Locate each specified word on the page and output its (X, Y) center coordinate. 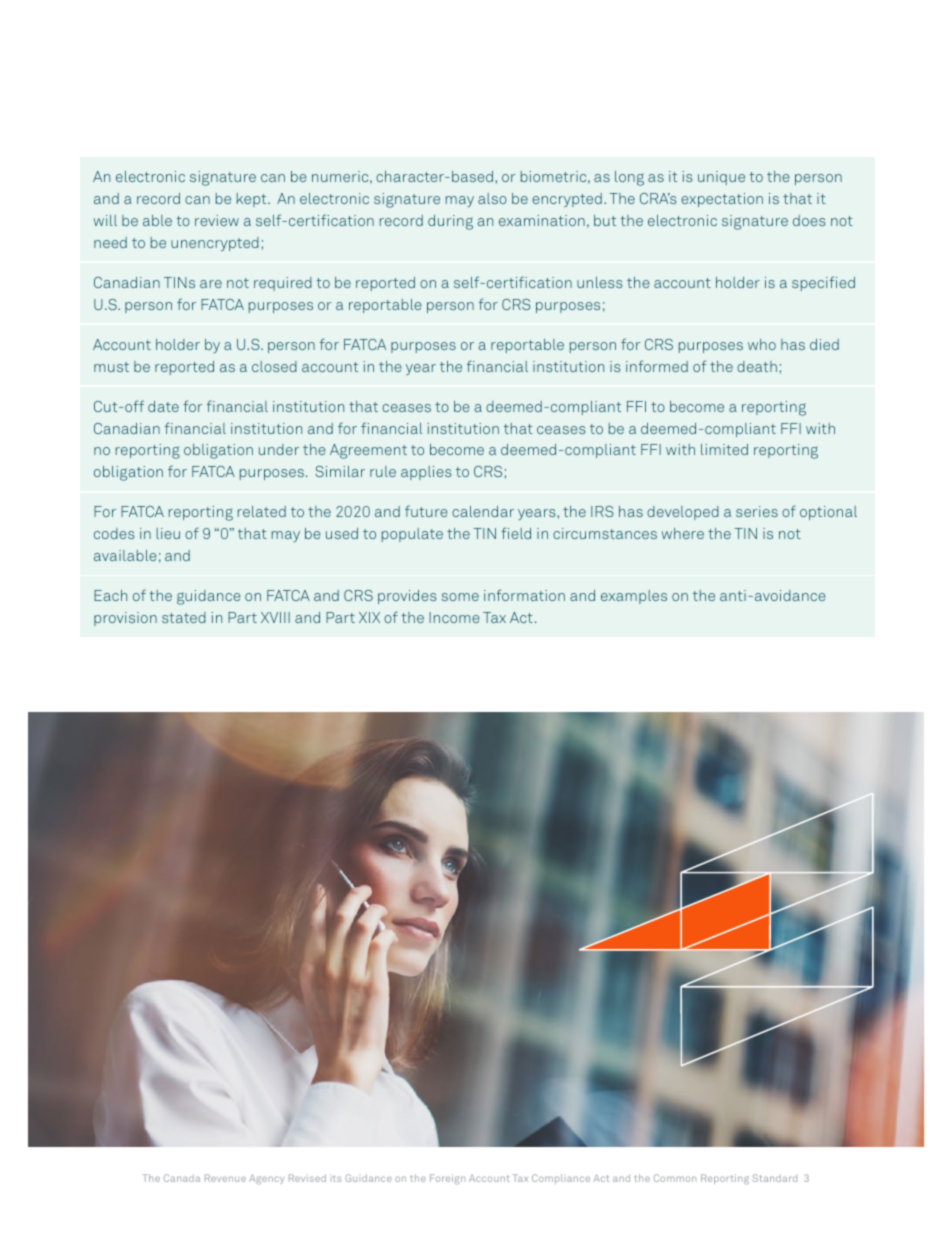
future (426, 511)
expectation (722, 200)
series (757, 511)
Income (454, 617)
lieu (168, 533)
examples (634, 597)
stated (184, 617)
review (217, 220)
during (450, 222)
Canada (182, 1178)
